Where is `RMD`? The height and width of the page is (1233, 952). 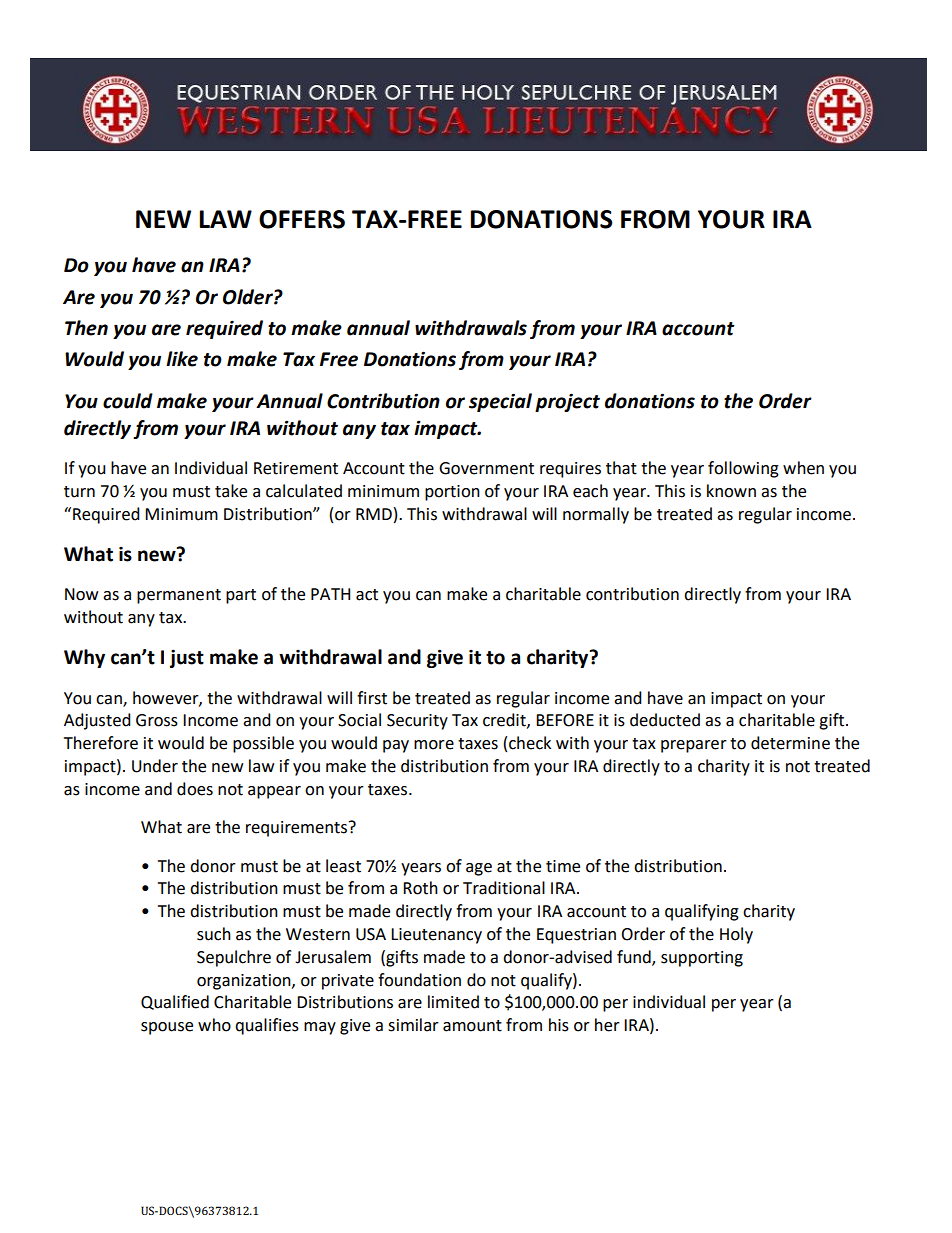
RMD is located at coordinates (374, 514).
